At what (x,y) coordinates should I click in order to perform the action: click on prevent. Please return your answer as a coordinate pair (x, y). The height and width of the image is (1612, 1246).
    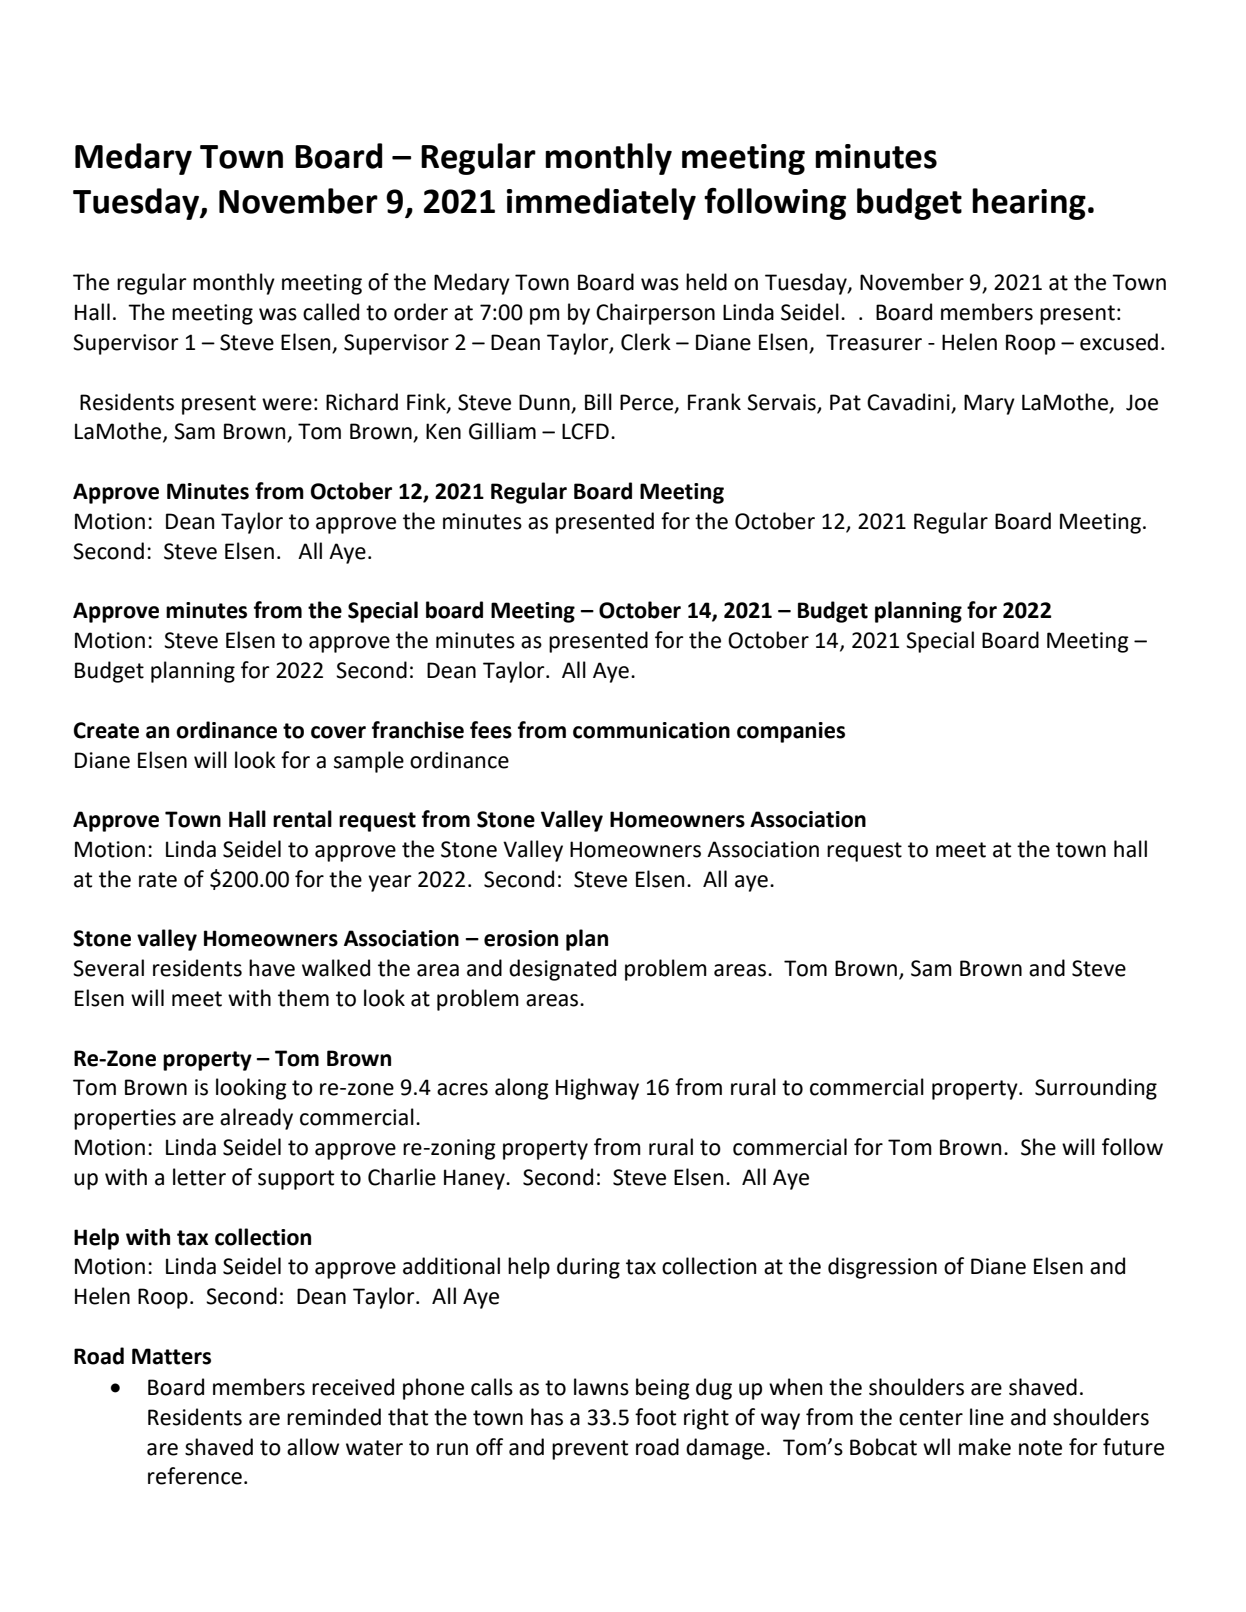
    Looking at the image, I should click on (590, 1450).
